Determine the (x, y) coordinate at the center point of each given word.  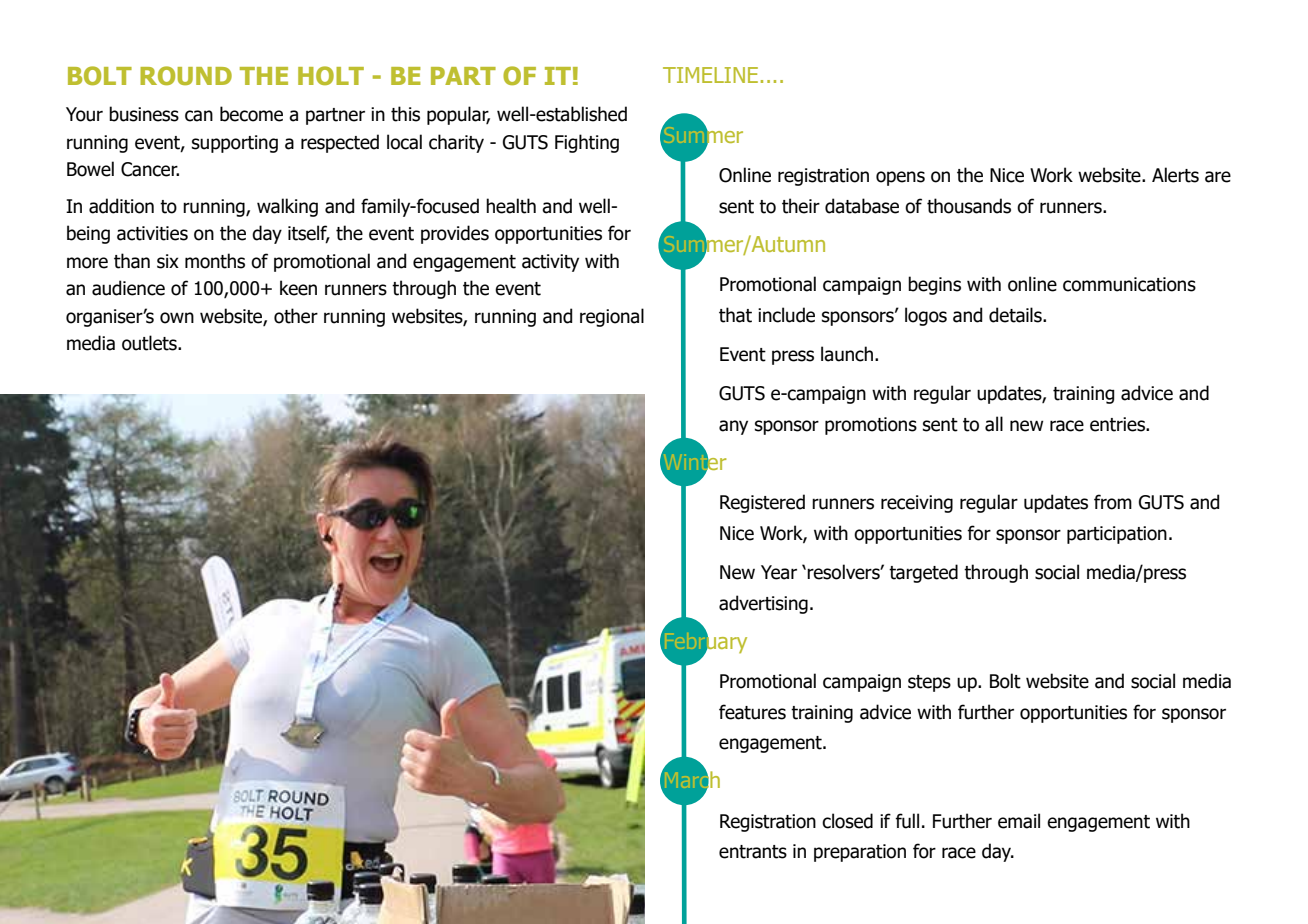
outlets (150, 343)
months (215, 261)
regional (612, 317)
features (752, 712)
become (251, 114)
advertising (763, 604)
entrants (753, 852)
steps (929, 683)
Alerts (1175, 175)
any (733, 427)
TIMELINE (710, 75)
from (1113, 502)
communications (1129, 284)
